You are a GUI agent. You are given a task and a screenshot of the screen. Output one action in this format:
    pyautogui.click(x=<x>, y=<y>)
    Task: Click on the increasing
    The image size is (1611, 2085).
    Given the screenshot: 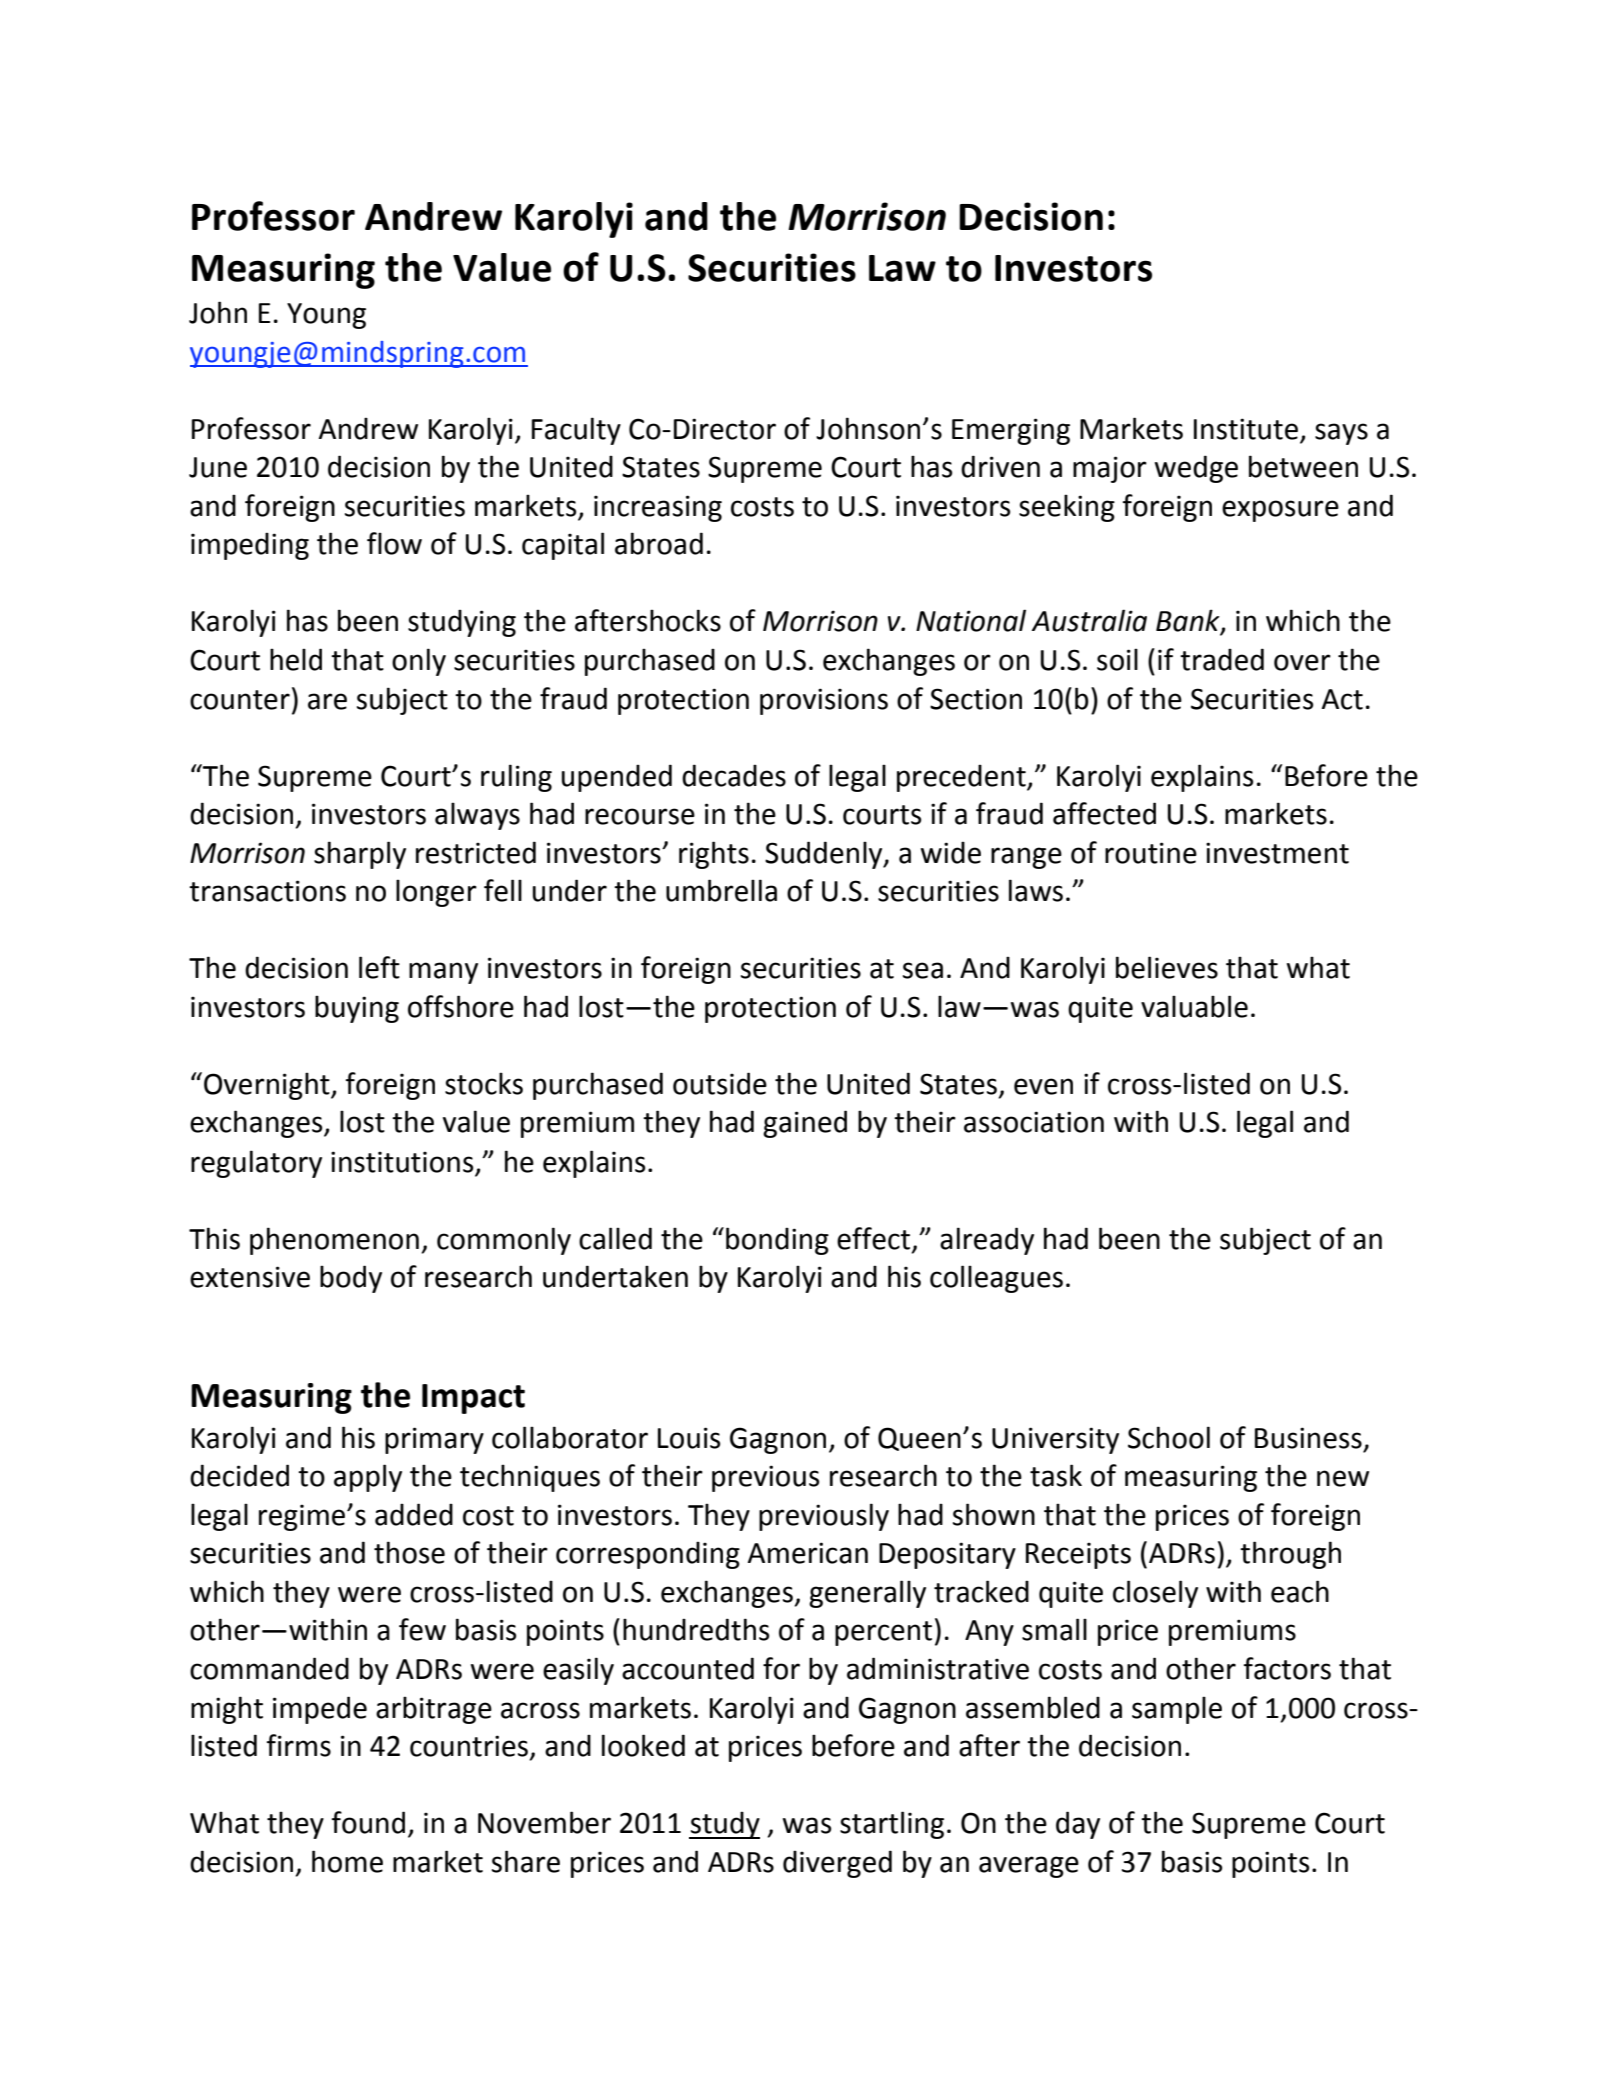 What is the action you would take?
    pyautogui.click(x=658, y=508)
